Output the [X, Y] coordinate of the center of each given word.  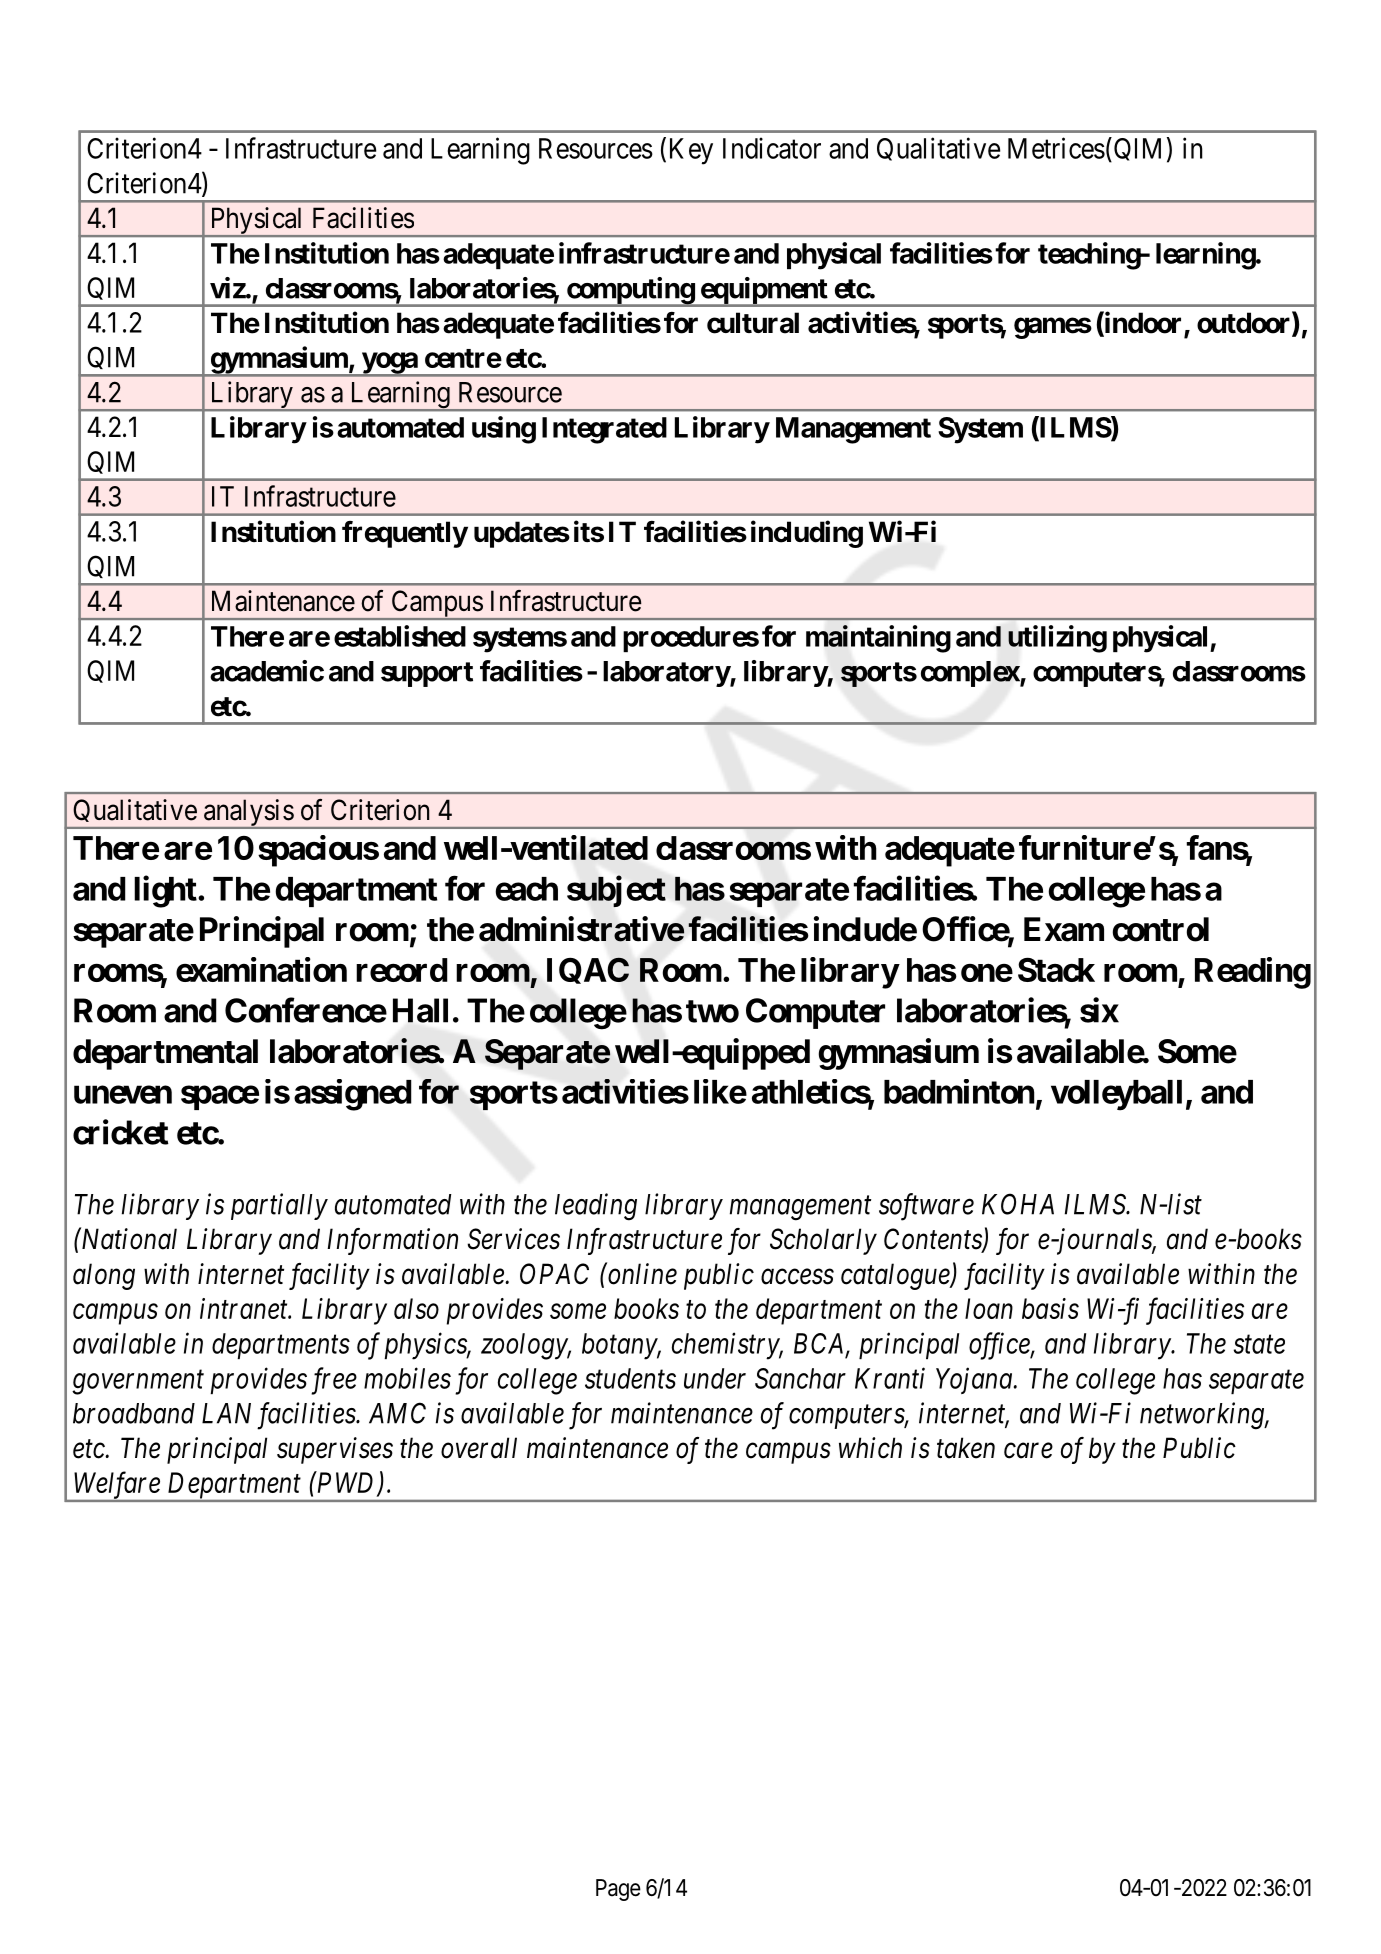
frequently [405, 534]
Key [691, 151]
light [165, 892]
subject [616, 891]
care [1028, 1451]
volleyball [1116, 1095]
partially [279, 1206]
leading [596, 1207]
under [715, 1378]
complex [971, 674]
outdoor [1245, 324]
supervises [335, 1450]
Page [618, 1890]
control [1160, 929]
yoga [389, 364]
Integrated [604, 430]
